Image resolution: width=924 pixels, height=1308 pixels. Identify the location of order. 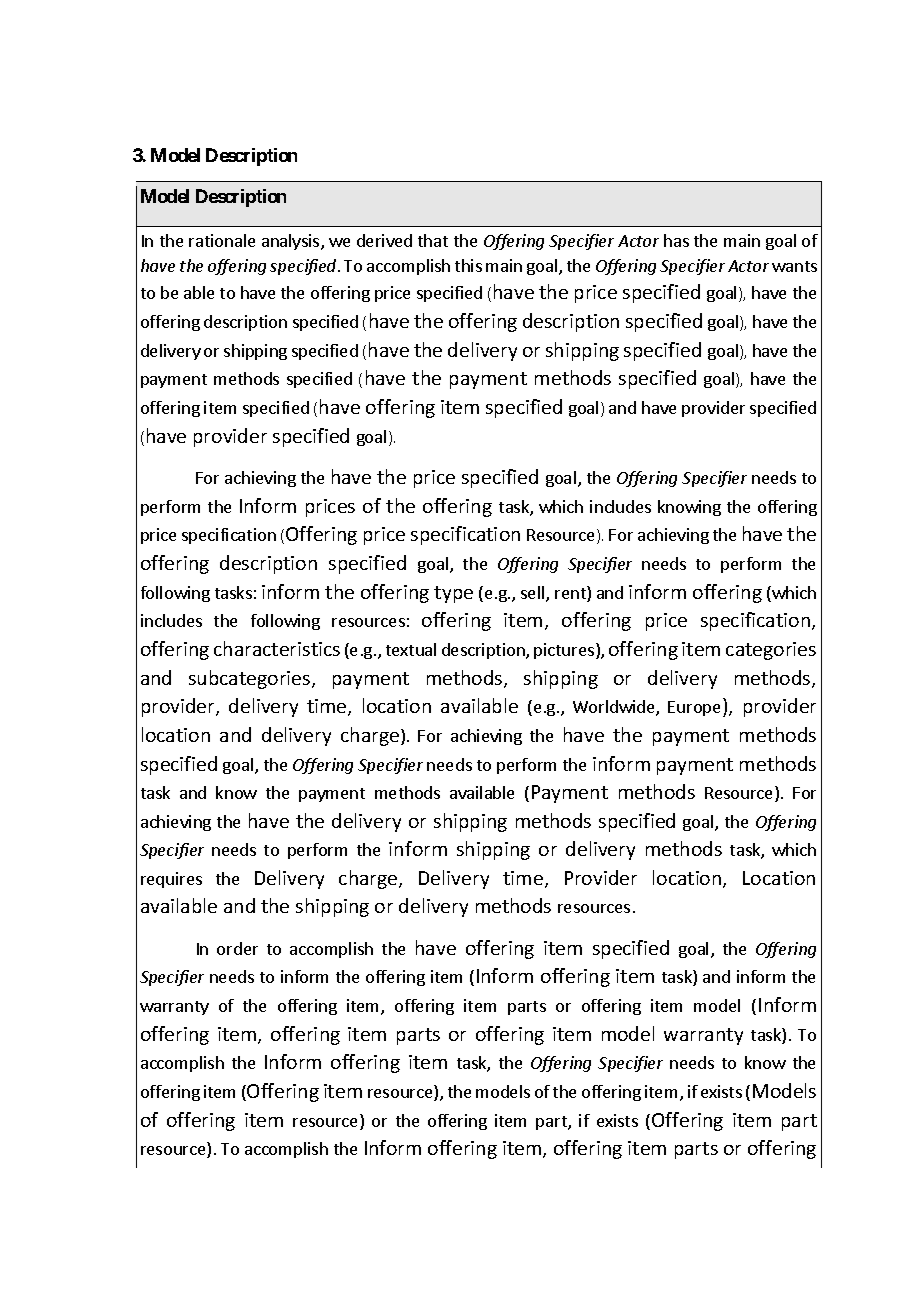
(237, 948).
